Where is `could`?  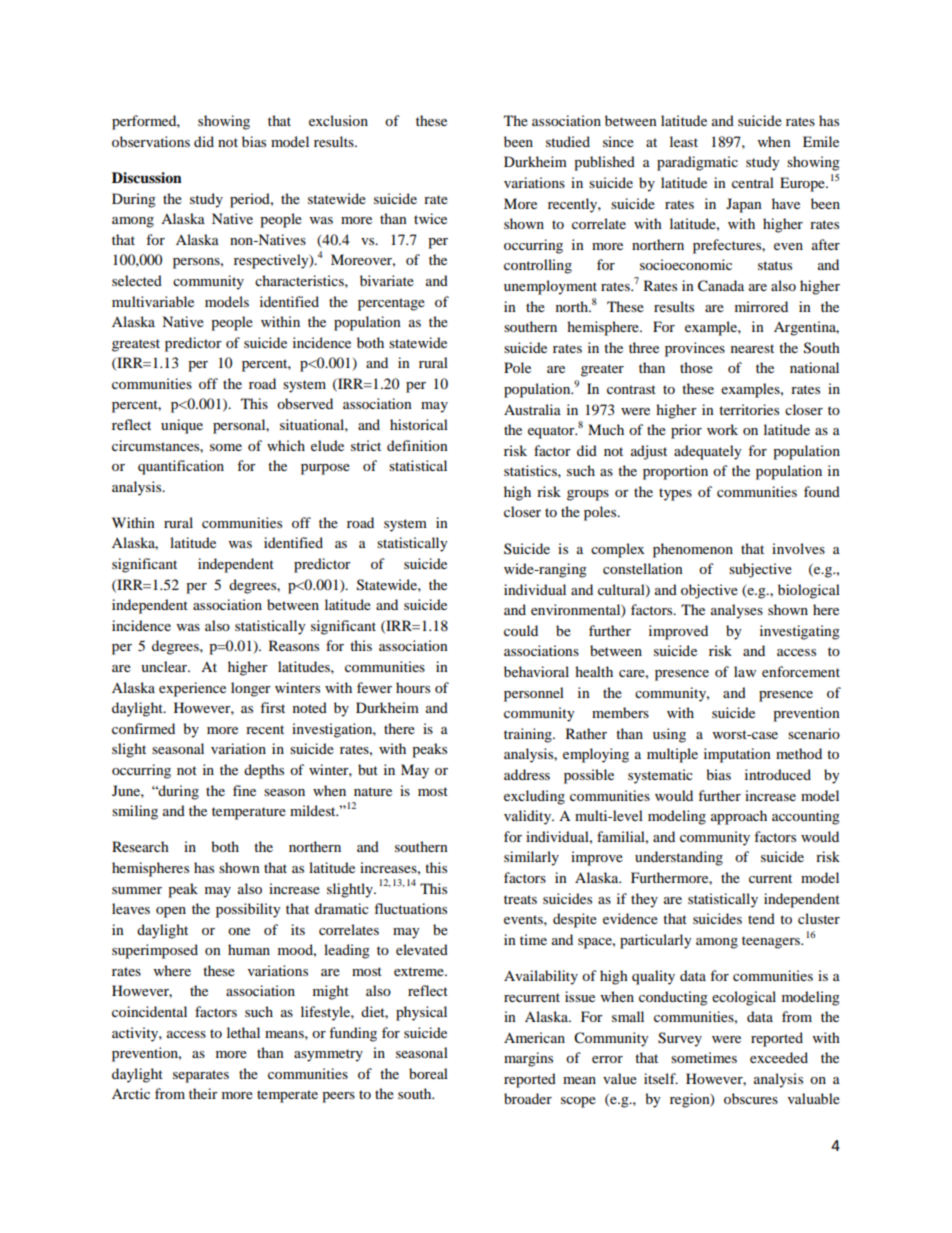 could is located at coordinates (521, 630).
